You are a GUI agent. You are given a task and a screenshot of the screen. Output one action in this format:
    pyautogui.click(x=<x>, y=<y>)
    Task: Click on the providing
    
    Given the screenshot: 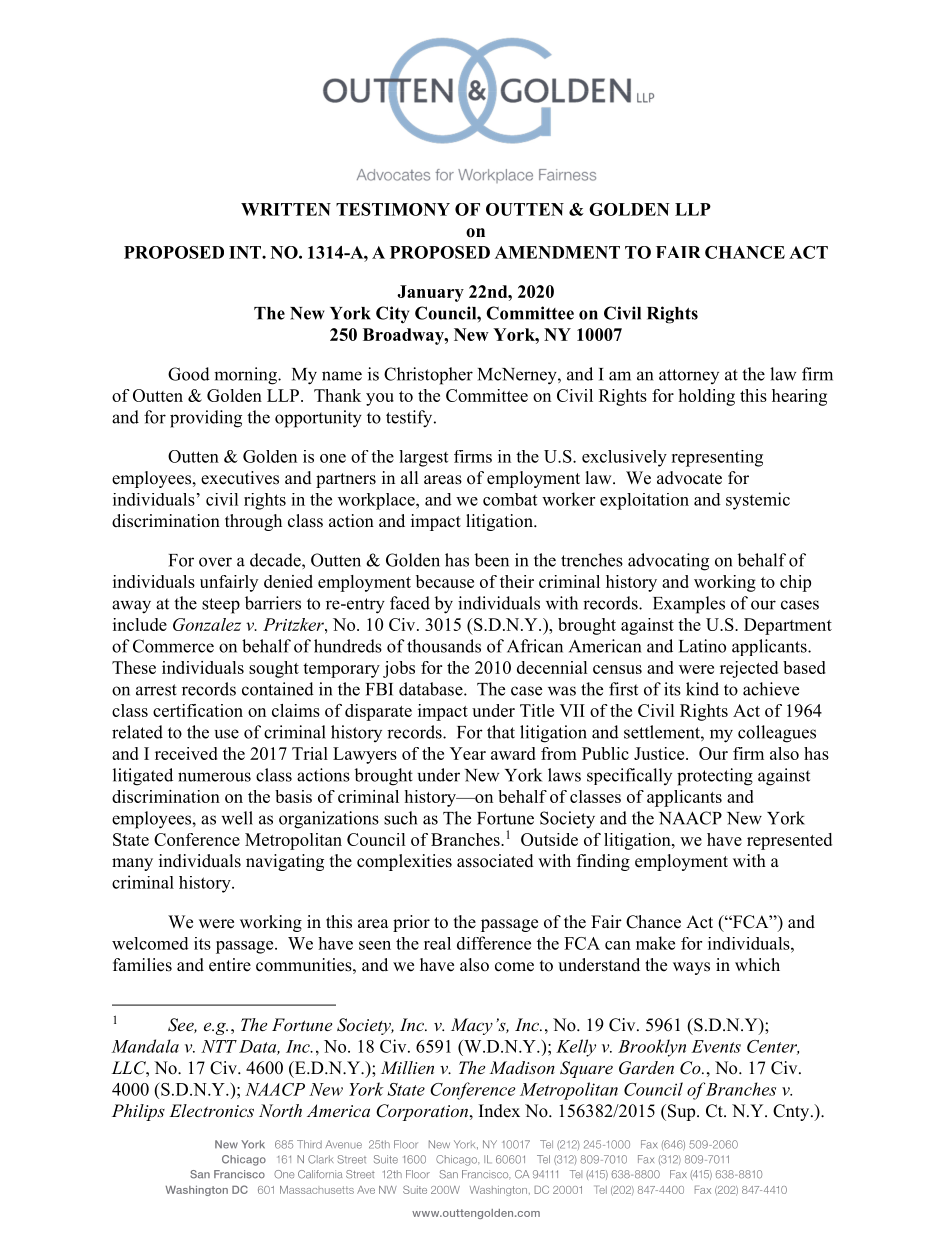 What is the action you would take?
    pyautogui.click(x=206, y=419)
